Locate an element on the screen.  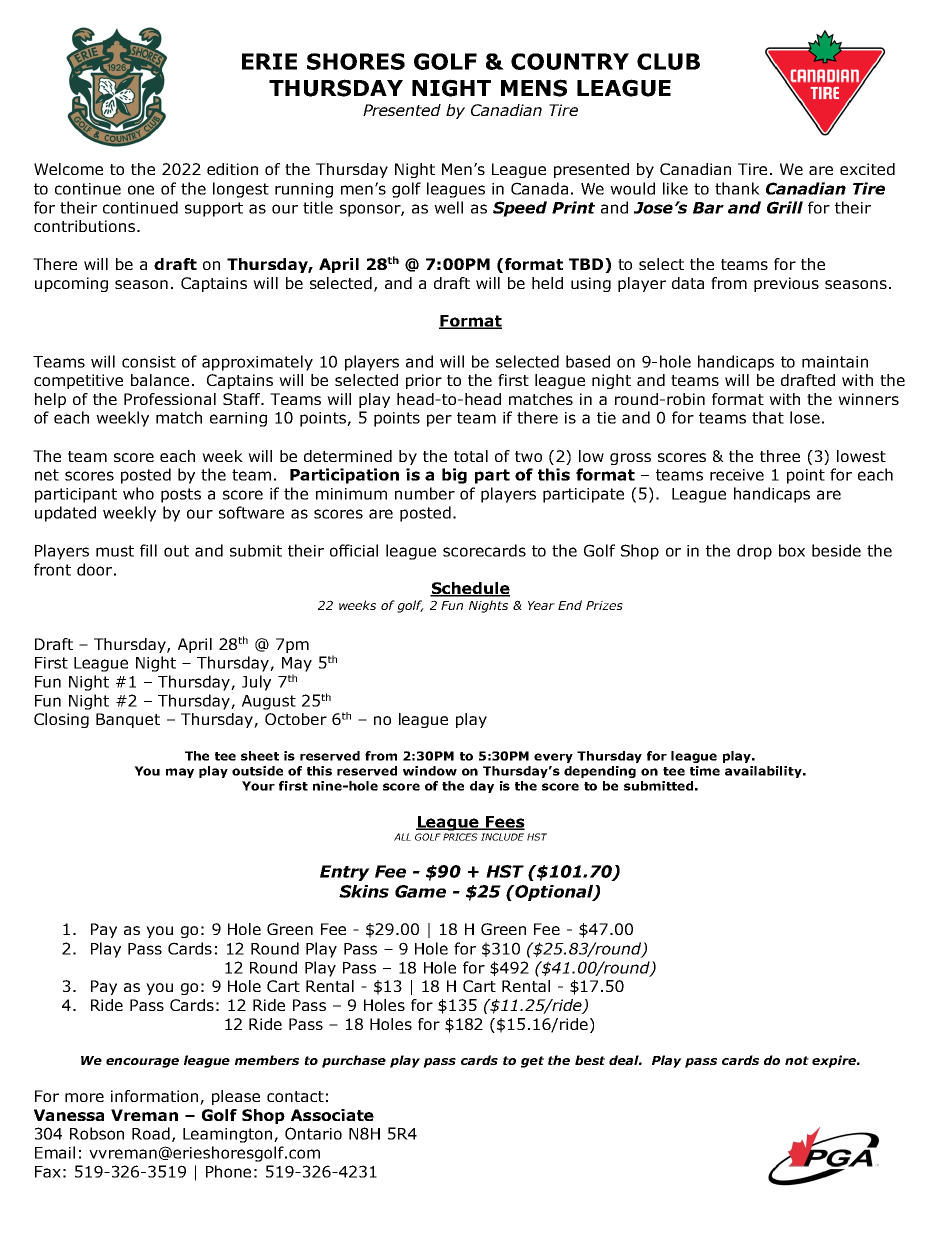
total is located at coordinates (471, 456).
